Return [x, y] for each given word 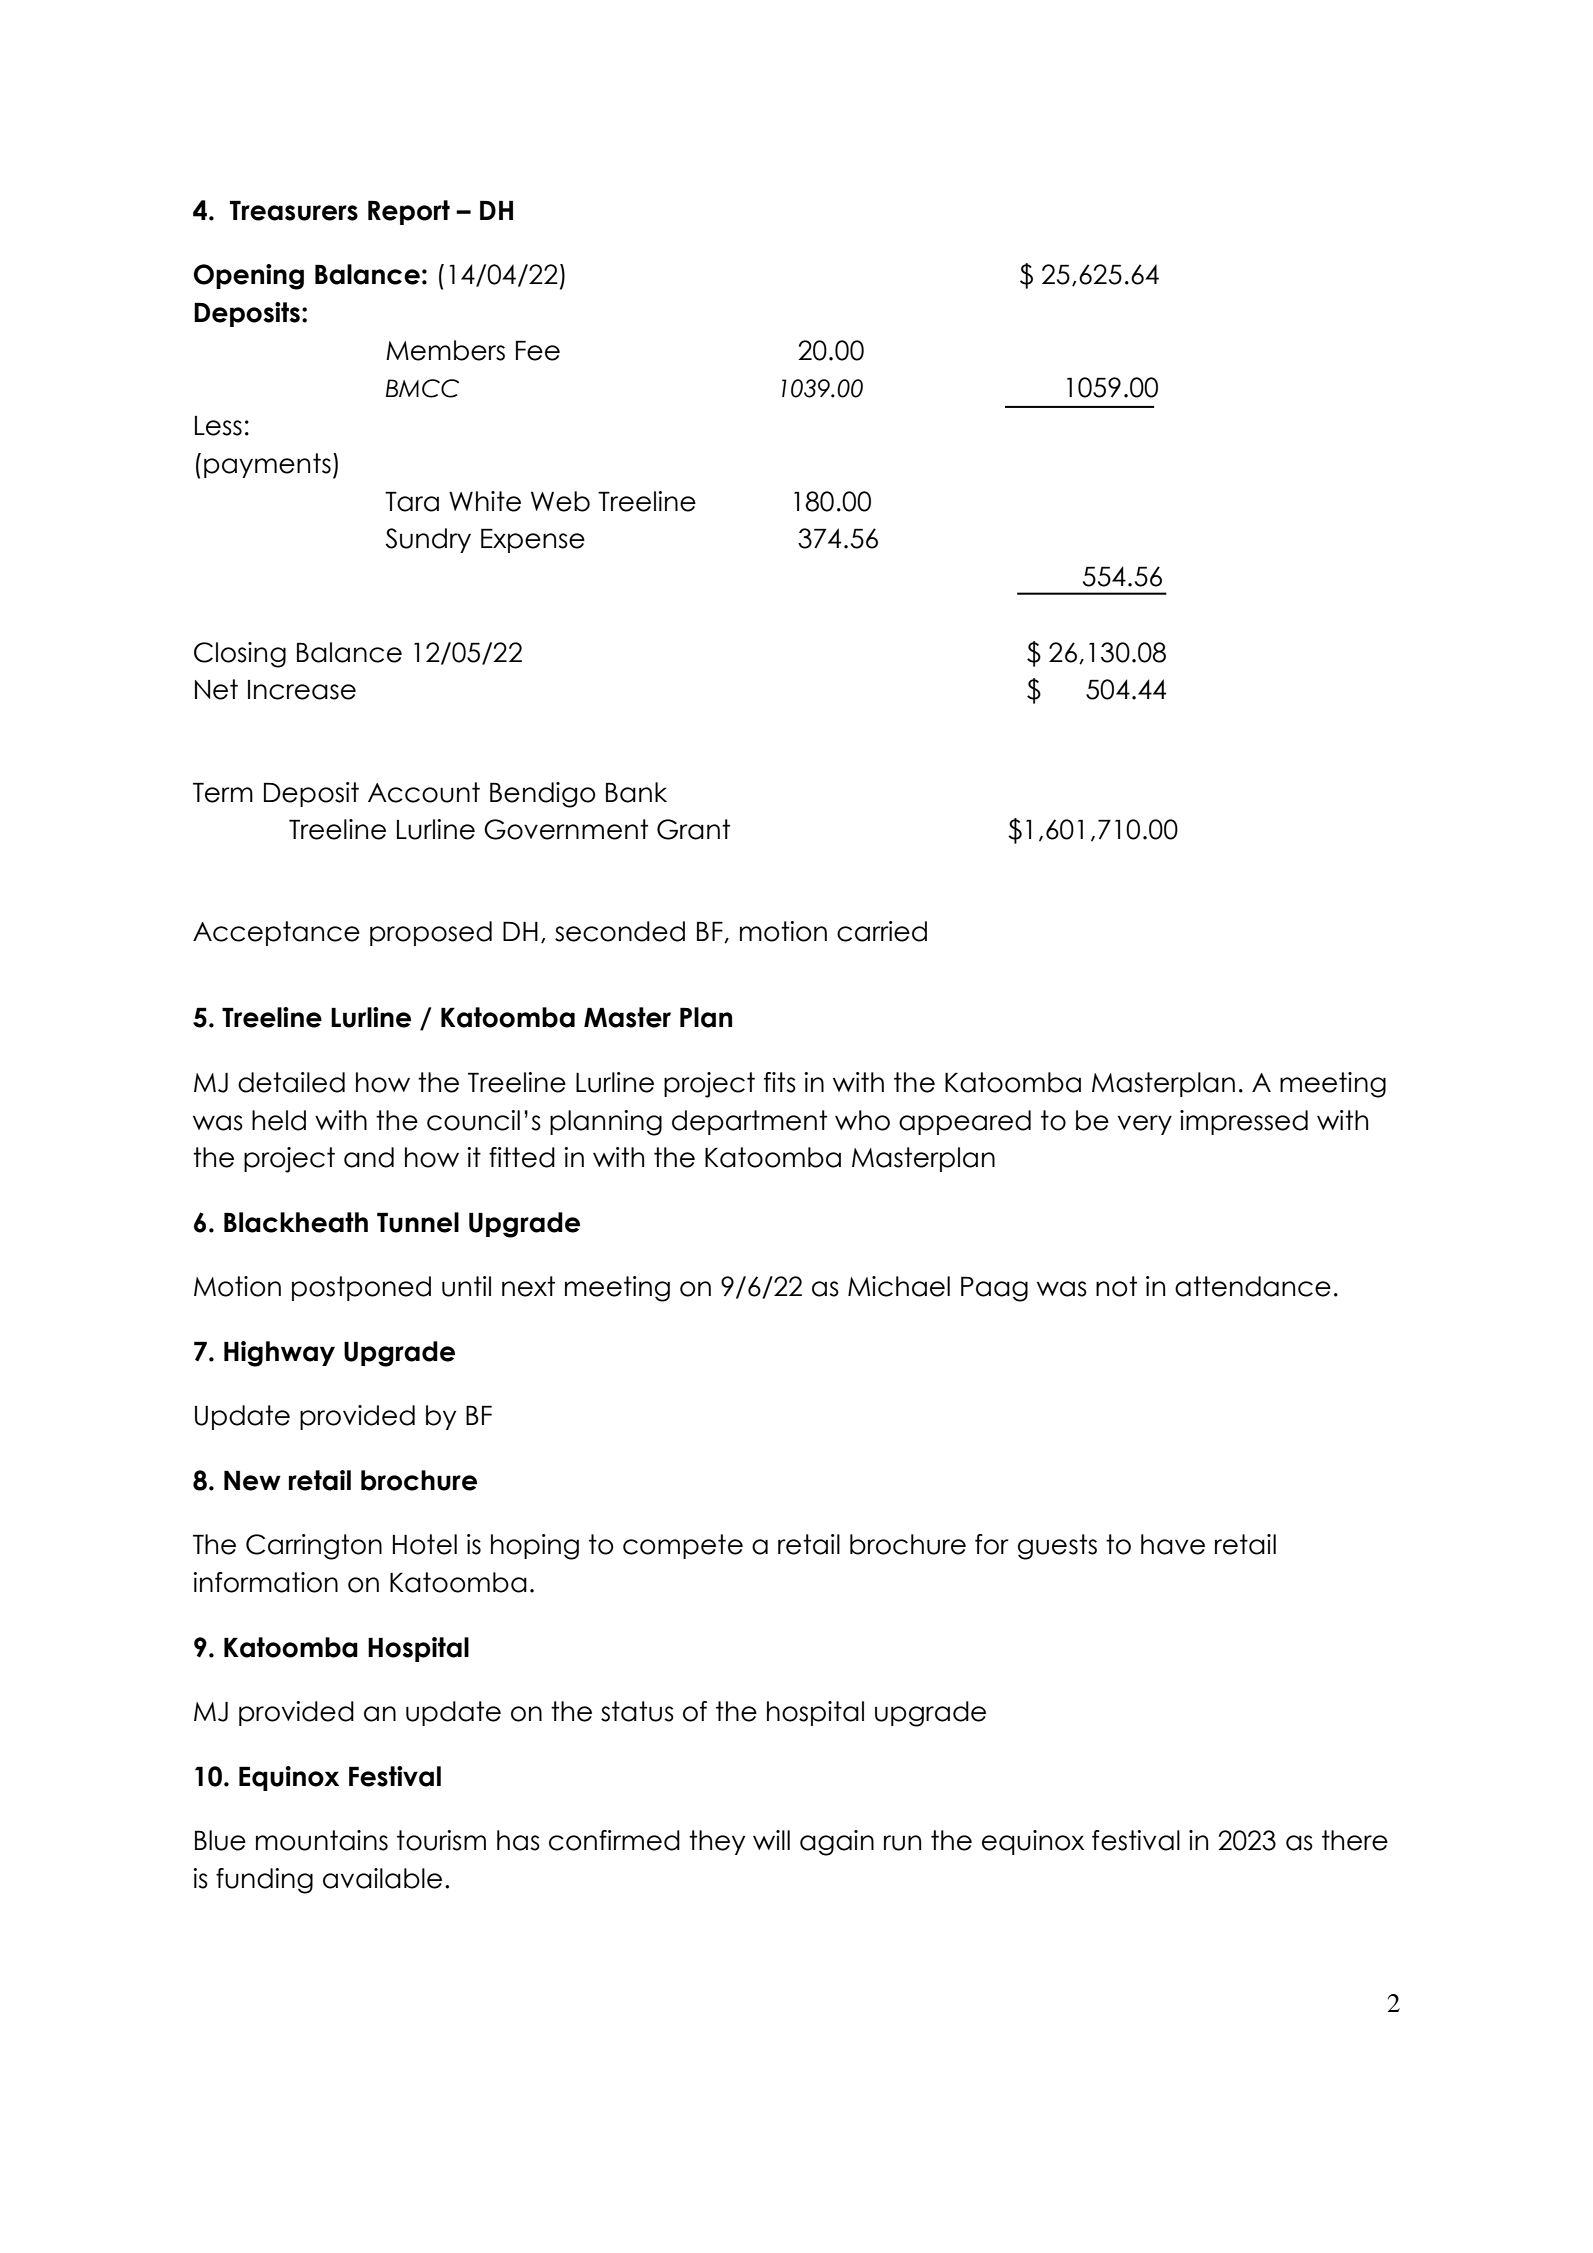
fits [780, 1082]
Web [560, 501]
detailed [291, 1082]
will [771, 1840]
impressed [1244, 1122]
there [1355, 1840]
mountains [322, 1840]
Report [409, 212]
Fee [538, 351]
